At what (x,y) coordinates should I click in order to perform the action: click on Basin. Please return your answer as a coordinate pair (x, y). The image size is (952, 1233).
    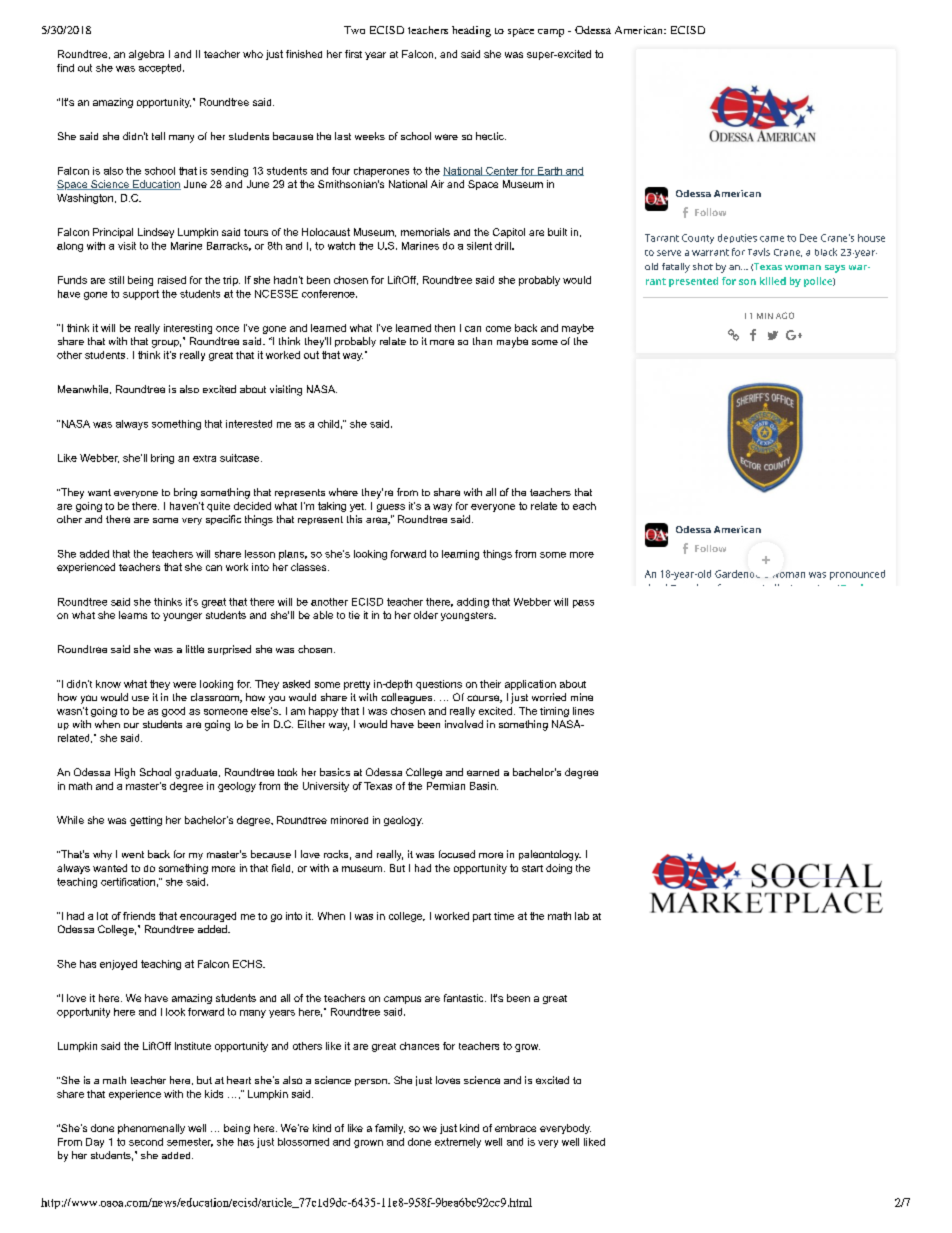
    Looking at the image, I should click on (484, 786).
